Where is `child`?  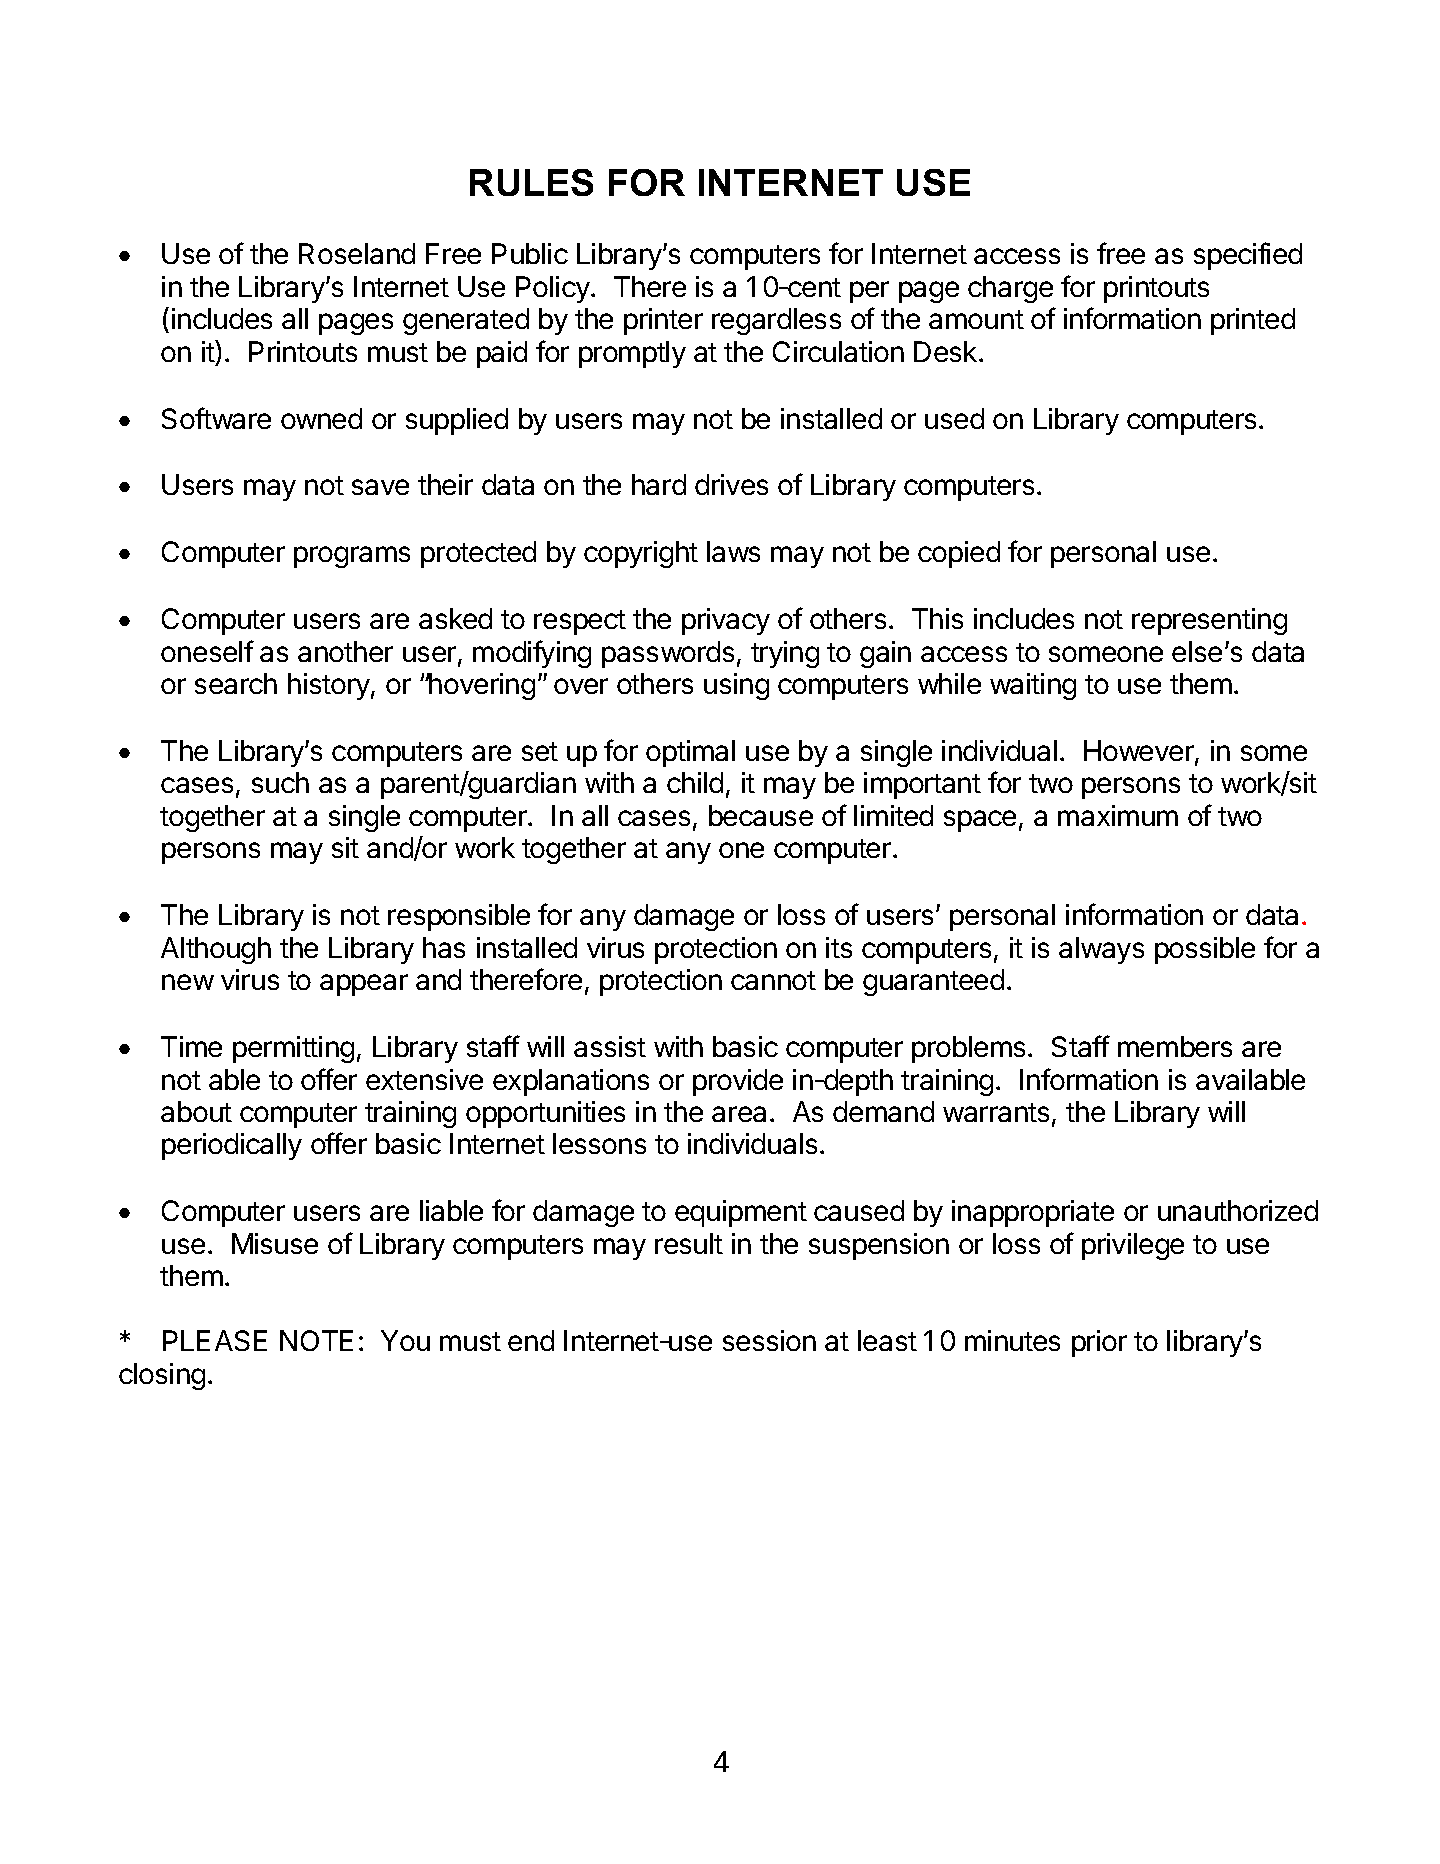 child is located at coordinates (695, 782).
